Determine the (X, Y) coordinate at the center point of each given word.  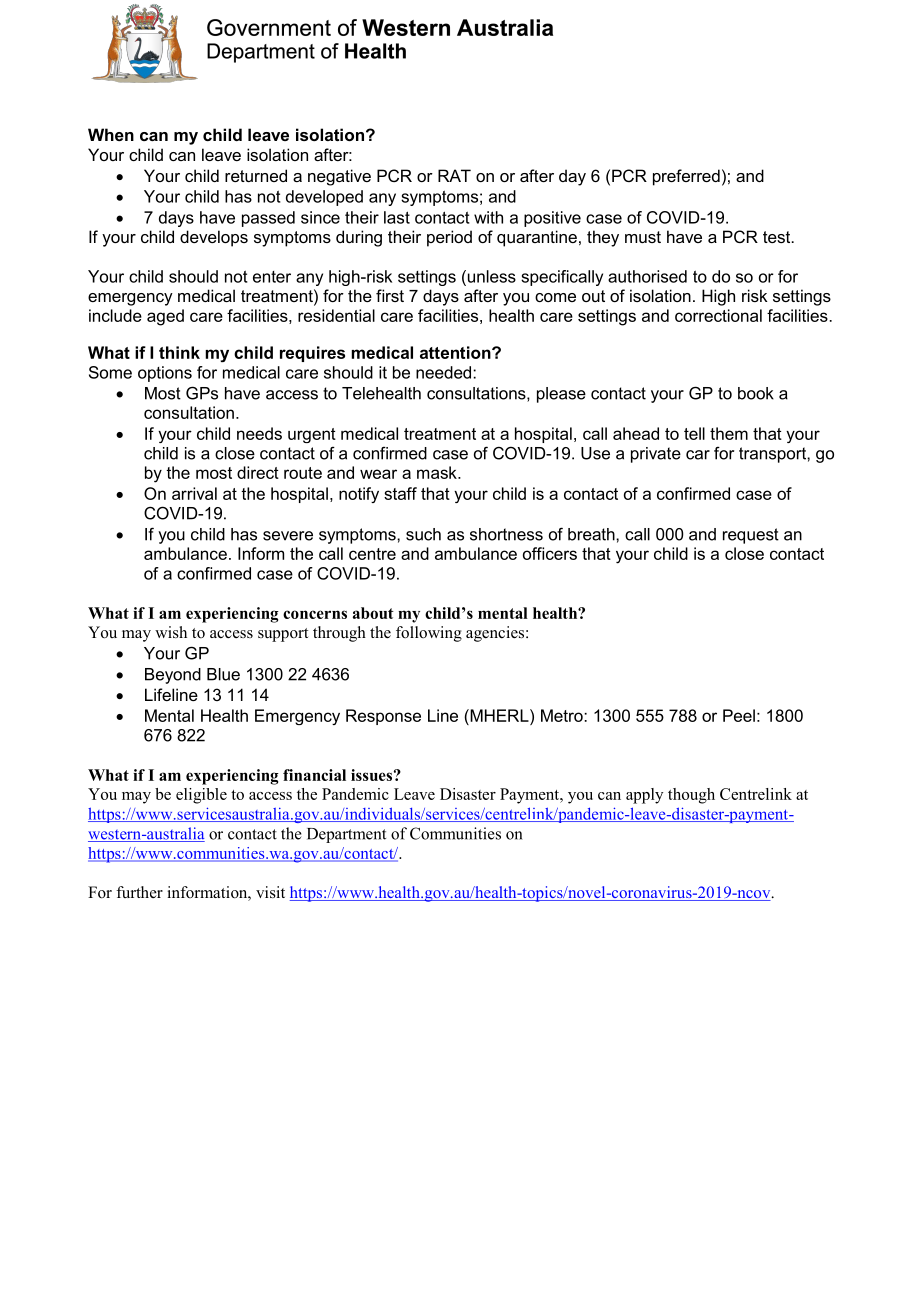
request (751, 536)
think (179, 352)
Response (383, 717)
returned (256, 175)
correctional (718, 315)
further (139, 892)
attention (456, 352)
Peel (739, 715)
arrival (194, 493)
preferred (686, 177)
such (423, 534)
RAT (454, 175)
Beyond (173, 676)
